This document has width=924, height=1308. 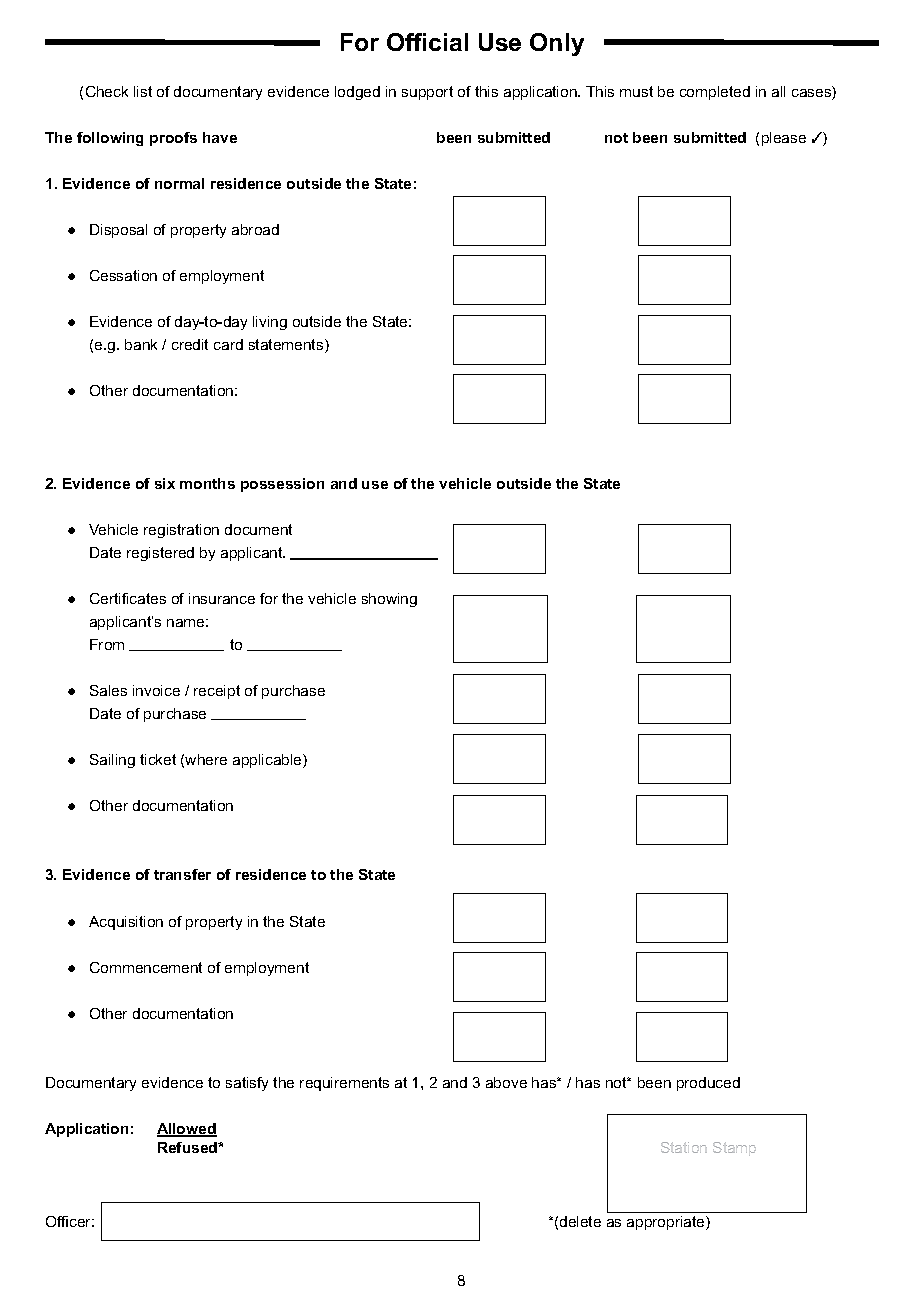 What do you see at coordinates (282, 485) in the document?
I see `possession` at bounding box center [282, 485].
